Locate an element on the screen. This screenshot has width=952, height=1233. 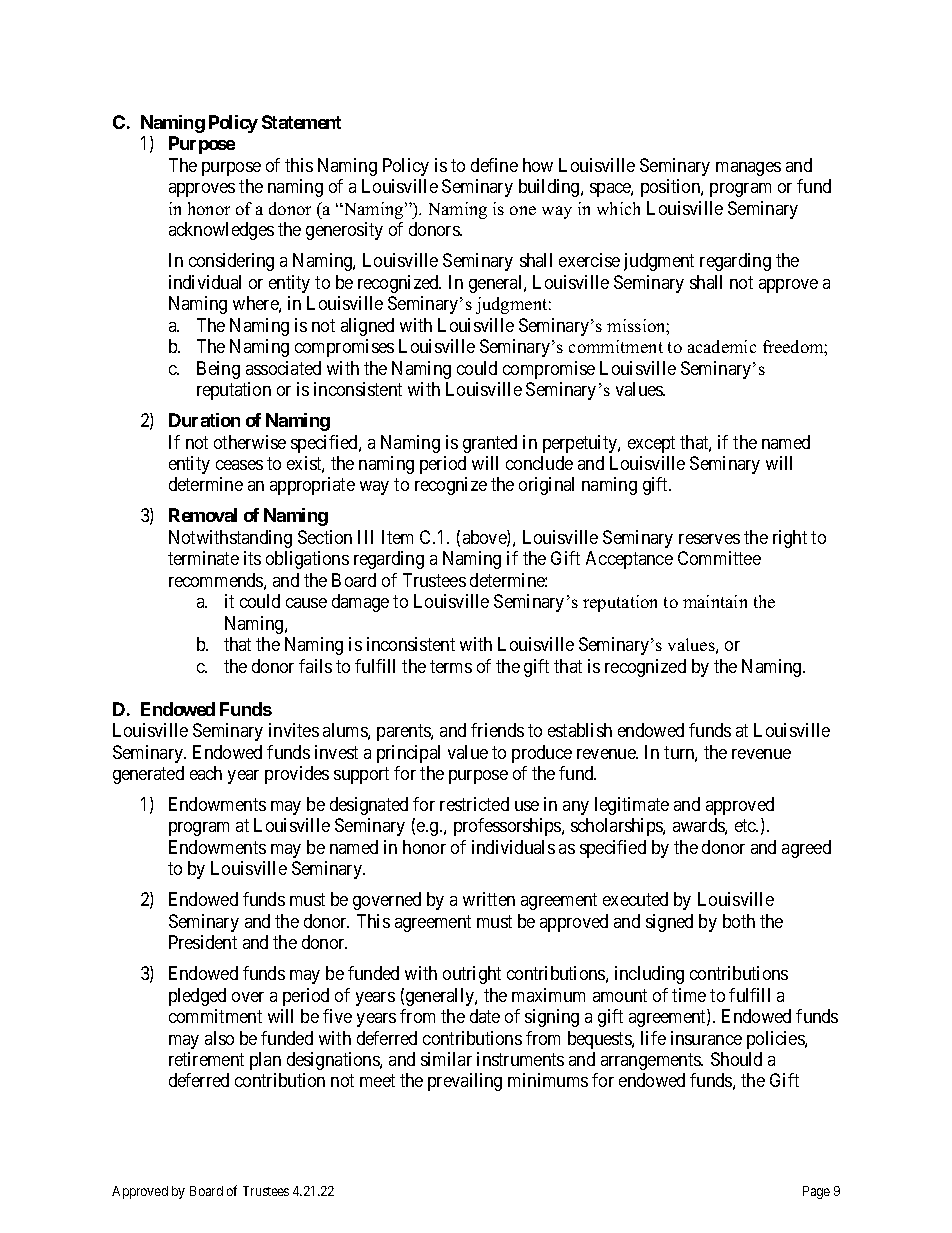
reserves is located at coordinates (709, 539).
